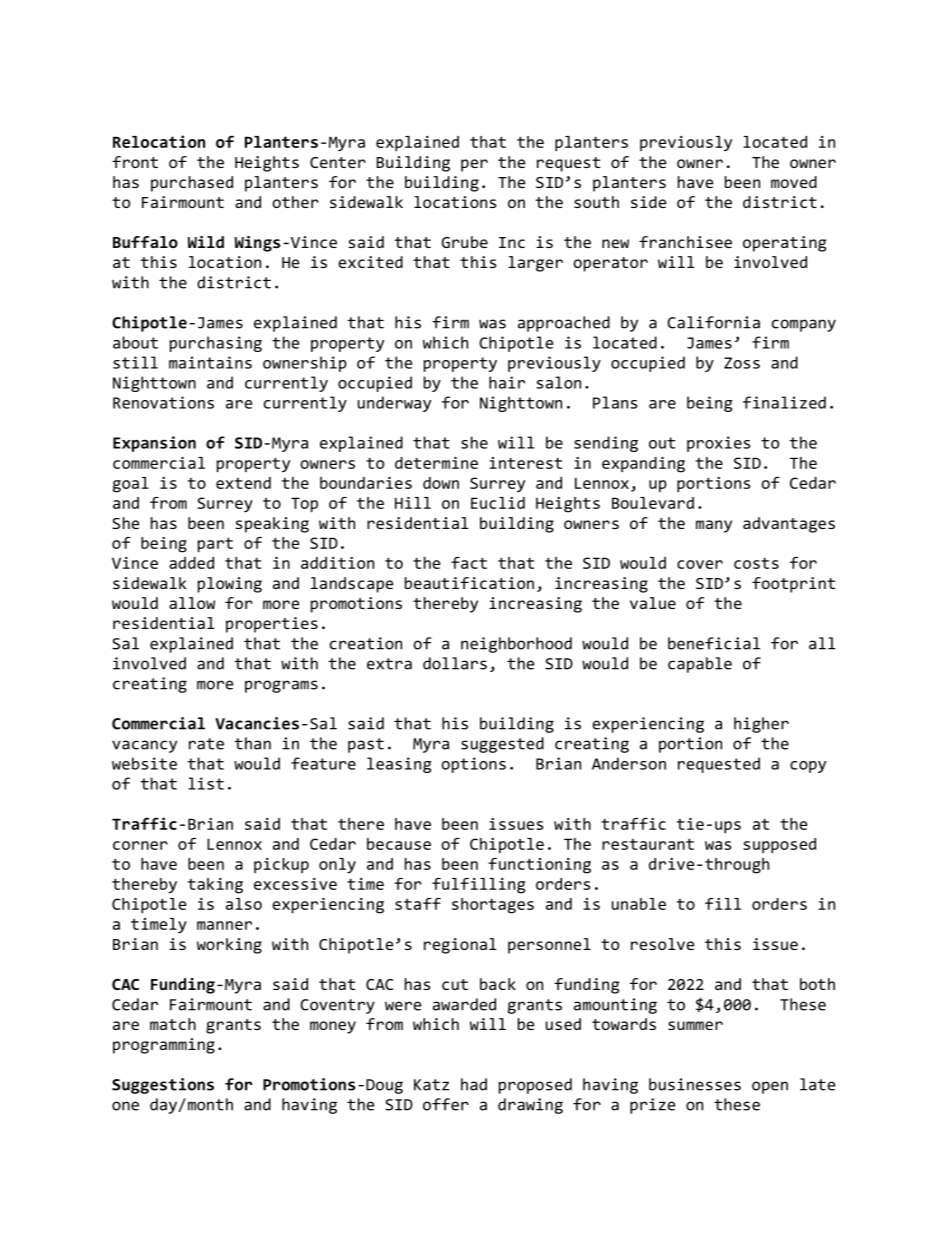 The image size is (952, 1233). What do you see at coordinates (192, 184) in the document?
I see `purchased` at bounding box center [192, 184].
